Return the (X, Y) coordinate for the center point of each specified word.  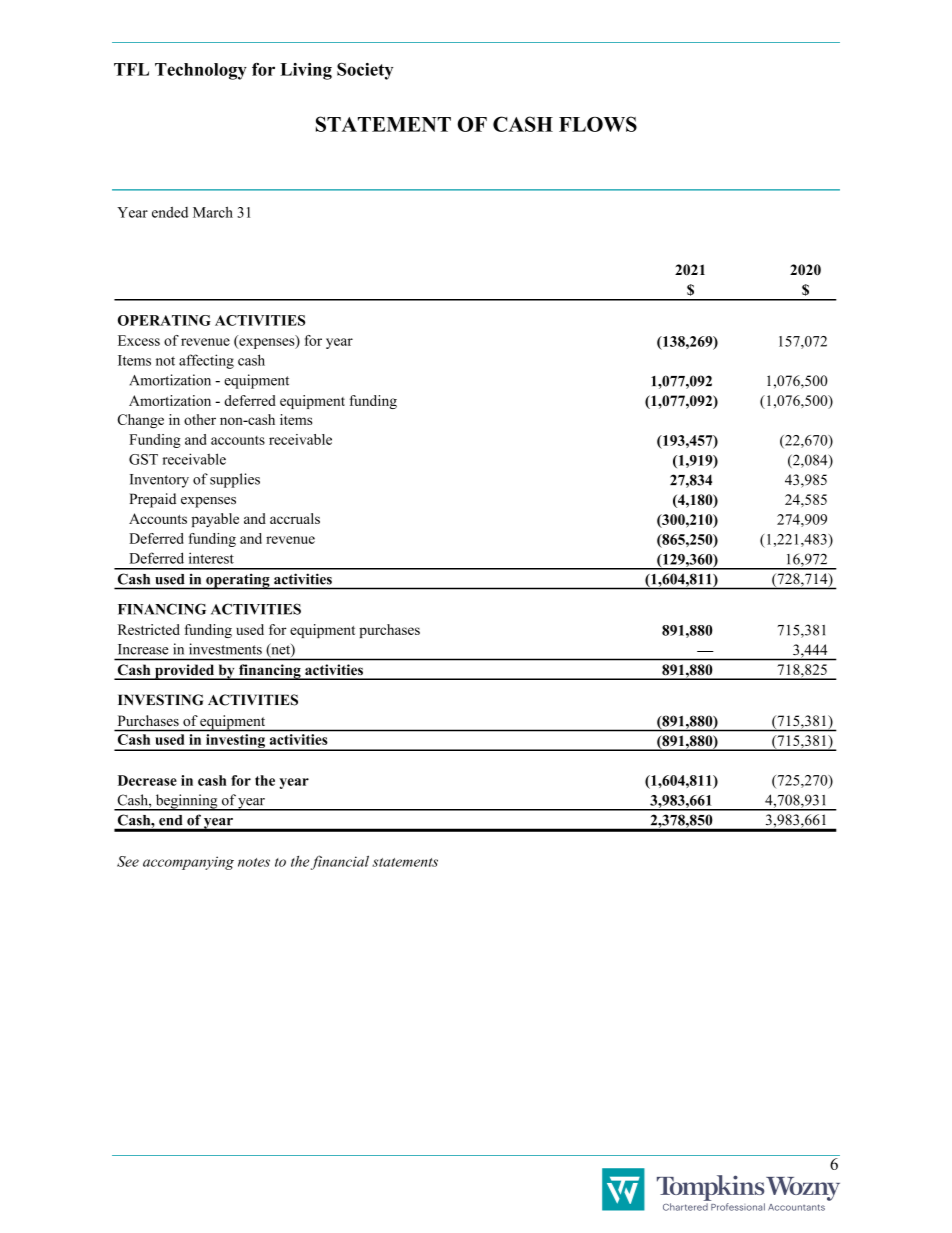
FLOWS (598, 124)
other (200, 419)
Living (306, 71)
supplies (235, 480)
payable (215, 520)
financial (340, 862)
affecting (206, 361)
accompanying (188, 863)
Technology (201, 71)
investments (225, 649)
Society (365, 71)
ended (170, 212)
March (213, 212)
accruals (295, 518)
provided (185, 672)
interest (211, 558)
